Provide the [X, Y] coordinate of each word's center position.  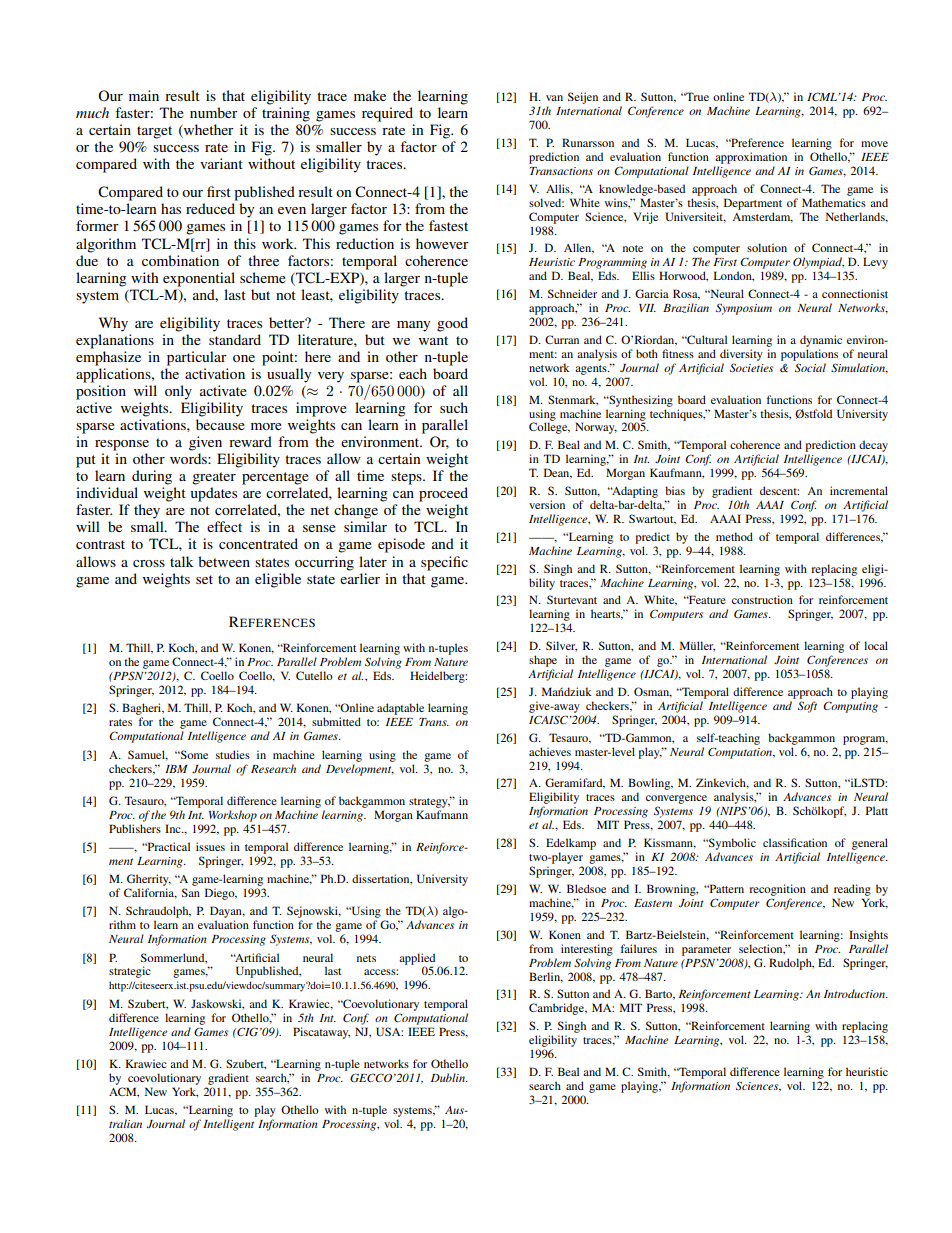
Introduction [855, 993]
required [387, 114]
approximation [751, 158]
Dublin [449, 1077]
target [154, 132]
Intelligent [228, 1125]
